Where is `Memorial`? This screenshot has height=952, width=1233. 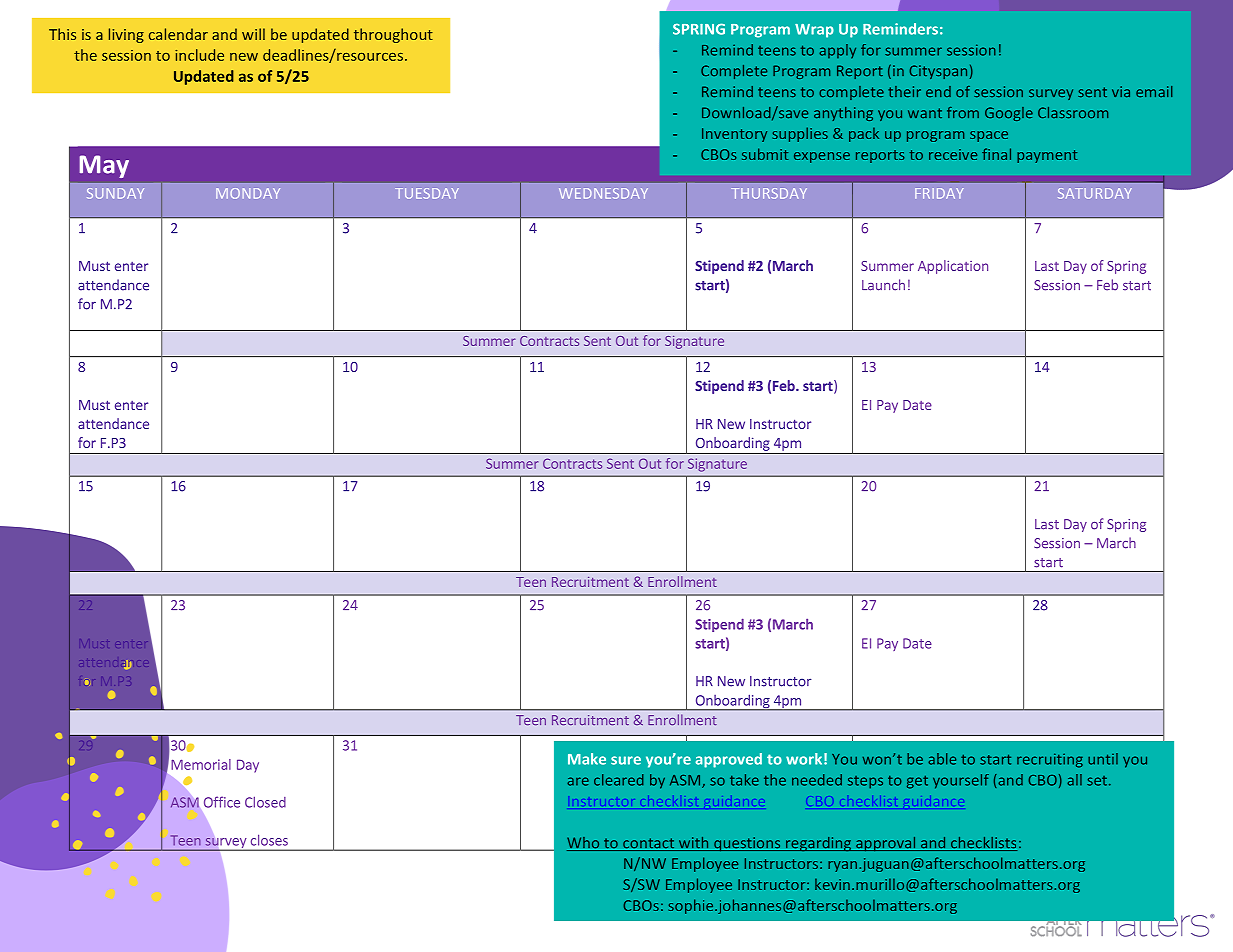 Memorial is located at coordinates (201, 764).
